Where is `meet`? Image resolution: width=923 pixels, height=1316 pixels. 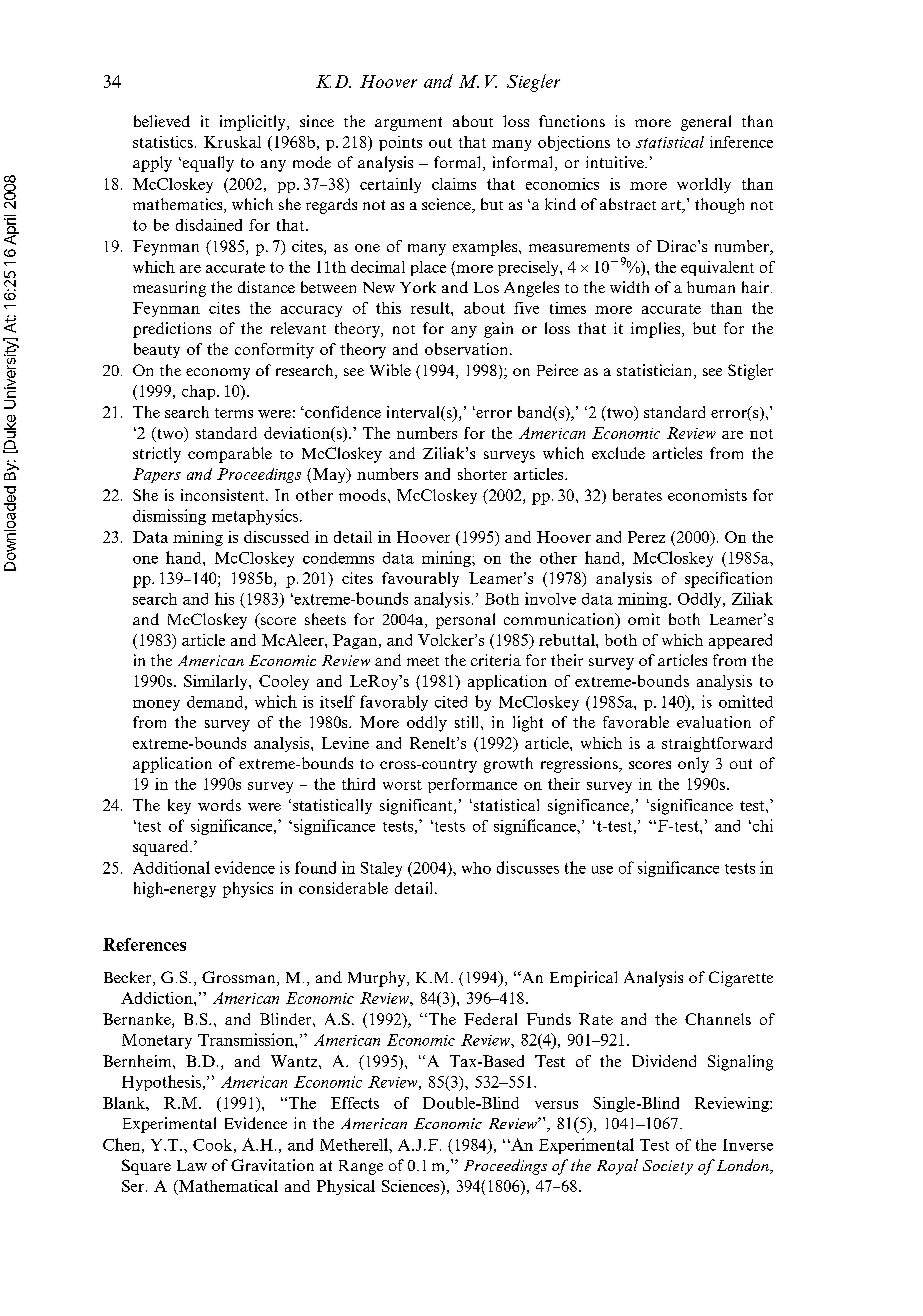
meet is located at coordinates (423, 661).
